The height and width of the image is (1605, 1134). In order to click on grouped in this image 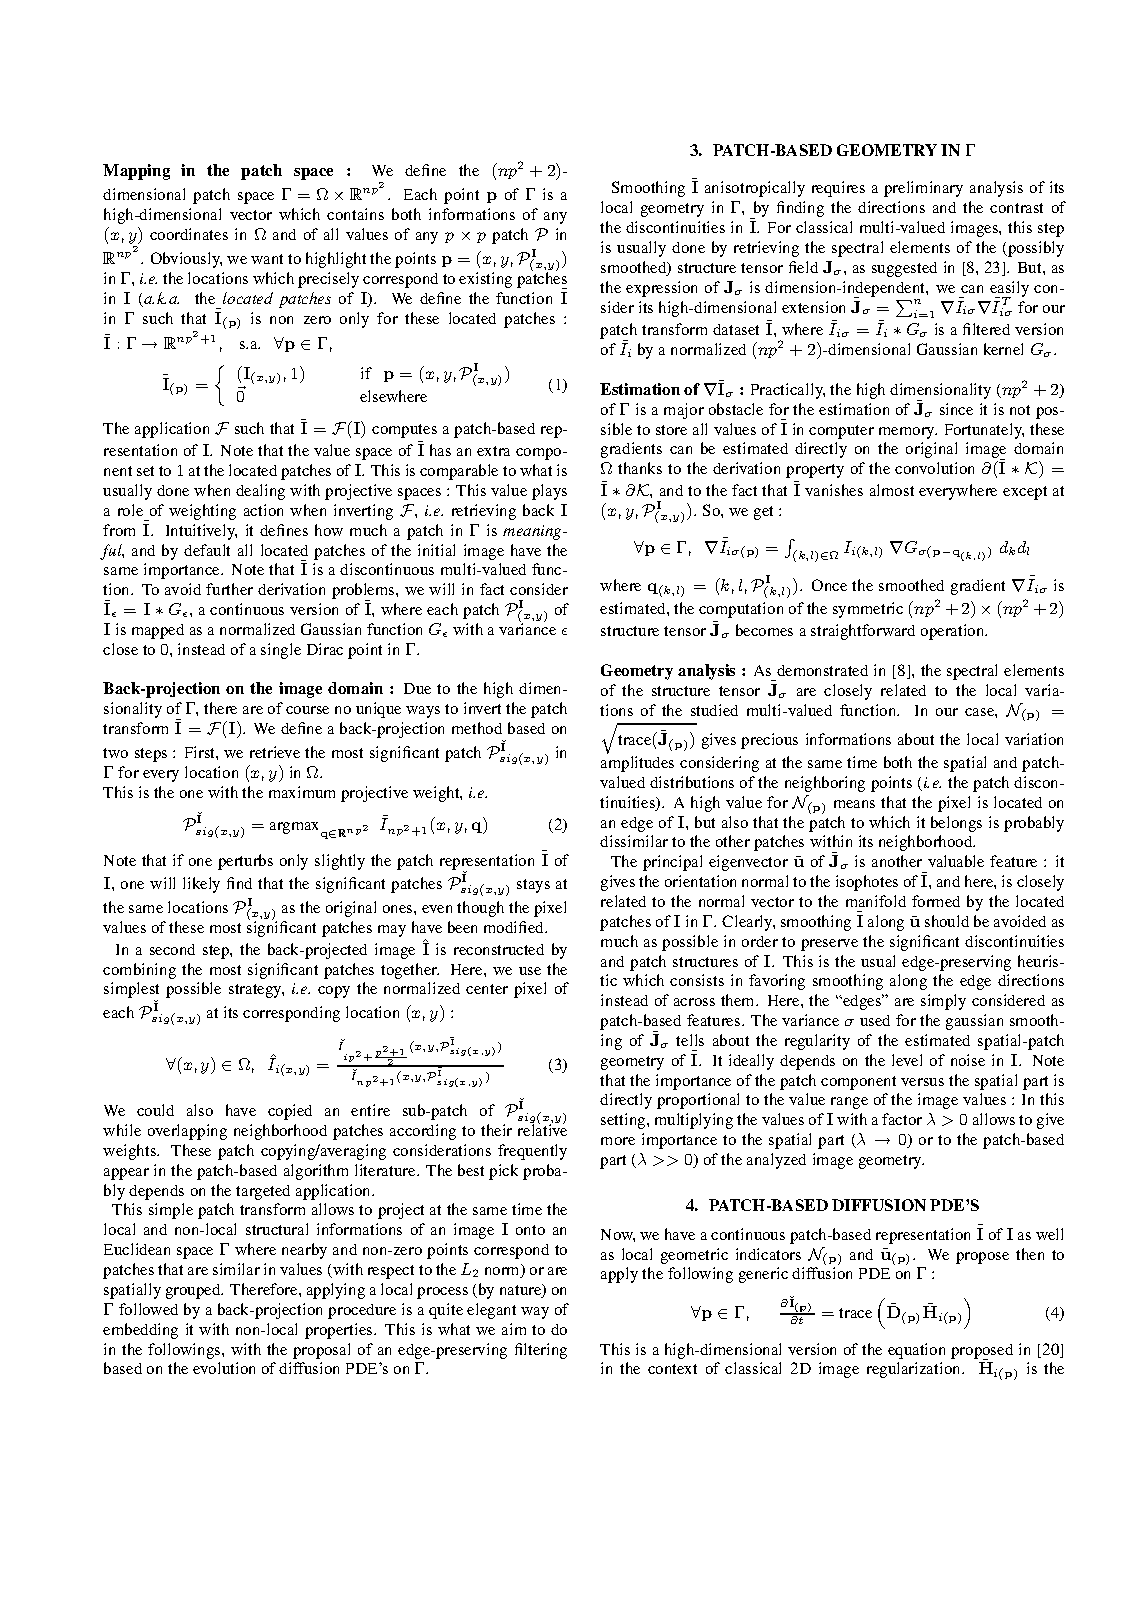, I will do `click(194, 1291)`.
